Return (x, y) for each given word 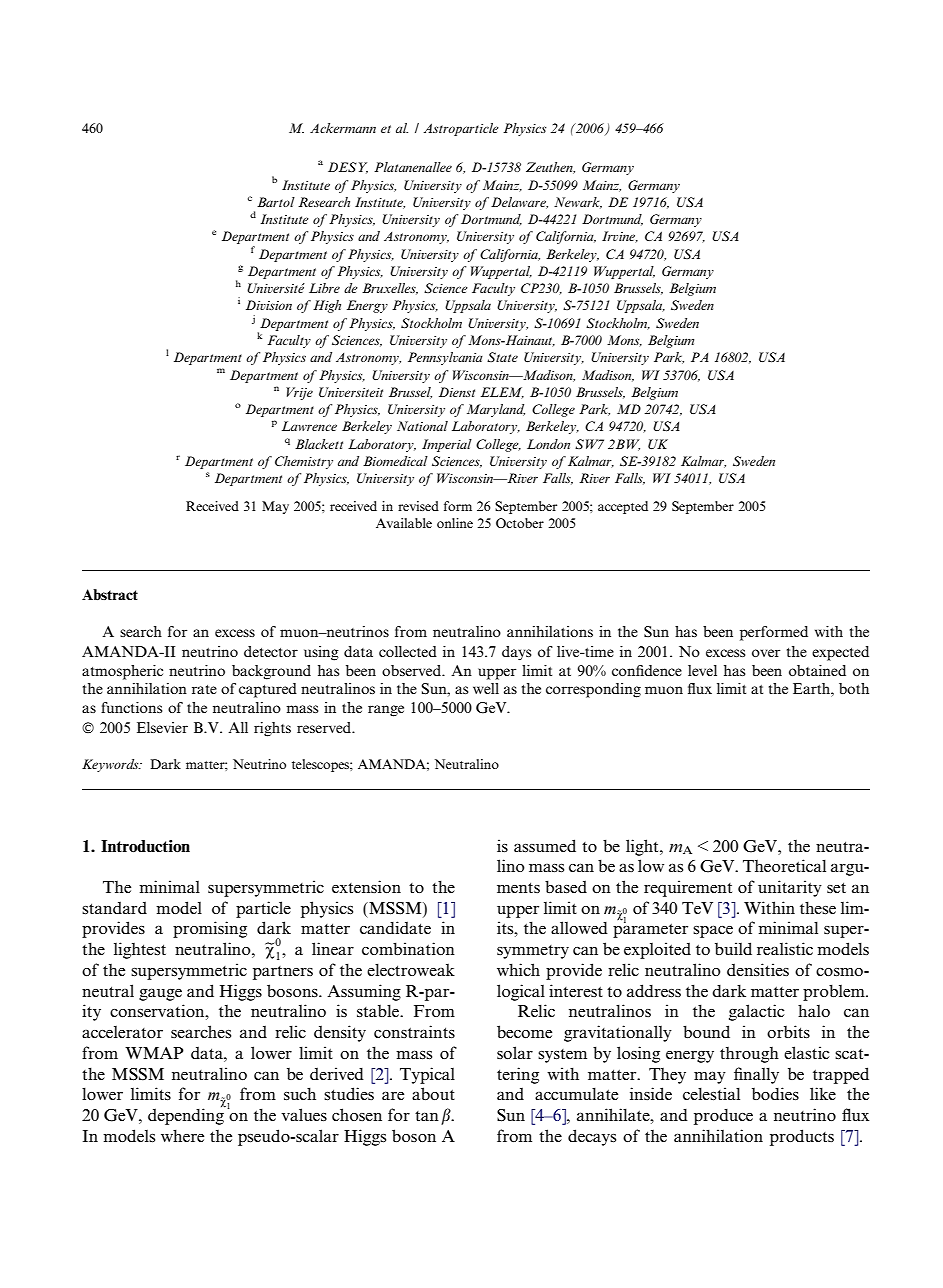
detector (271, 651)
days (516, 653)
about (433, 1093)
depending (187, 1115)
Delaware (519, 203)
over (766, 653)
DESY (348, 168)
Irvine (620, 237)
